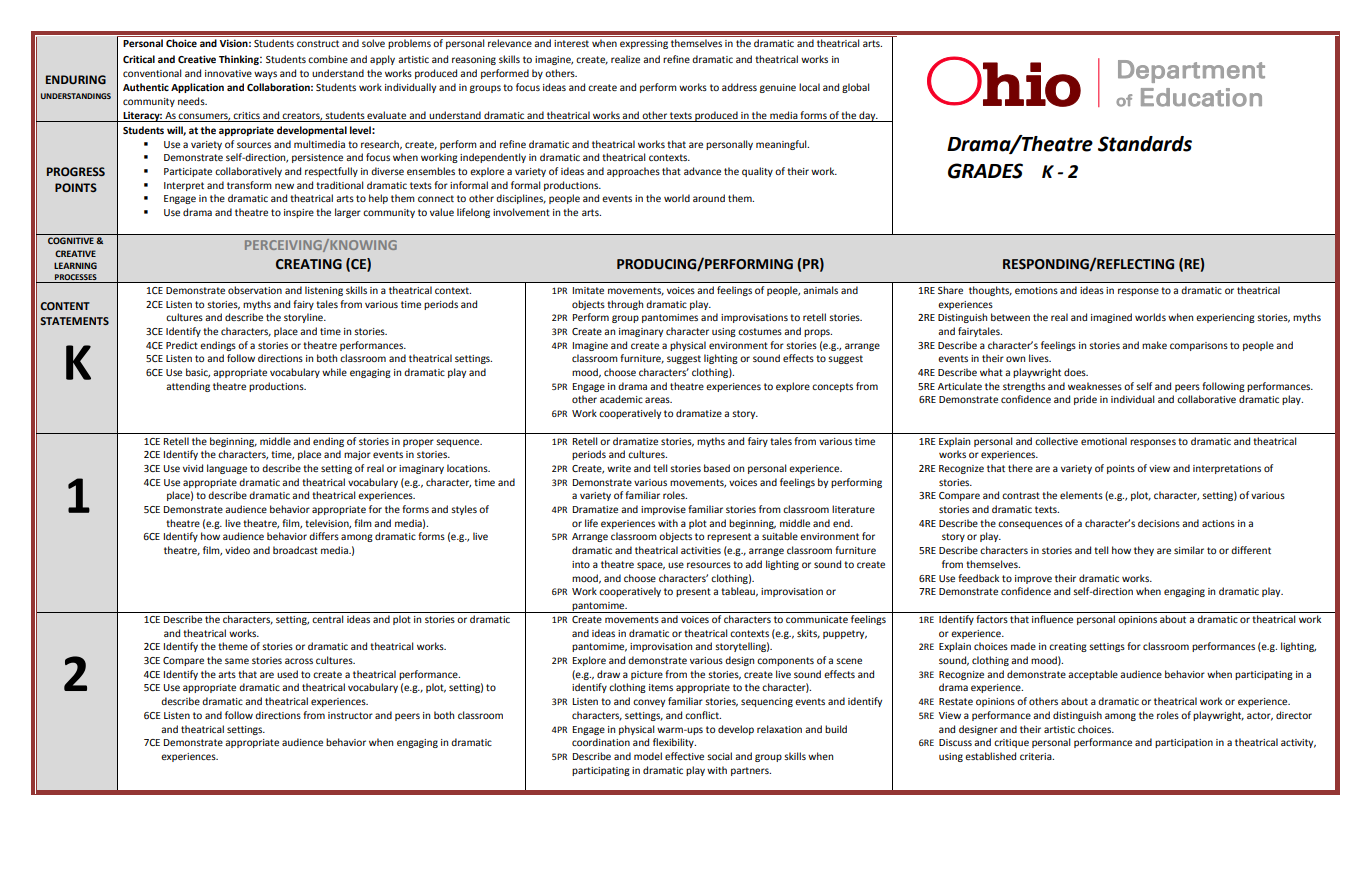 The height and width of the screenshot is (887, 1372). Describe the element at coordinates (350, 715) in the screenshot. I see `instructor` at that location.
